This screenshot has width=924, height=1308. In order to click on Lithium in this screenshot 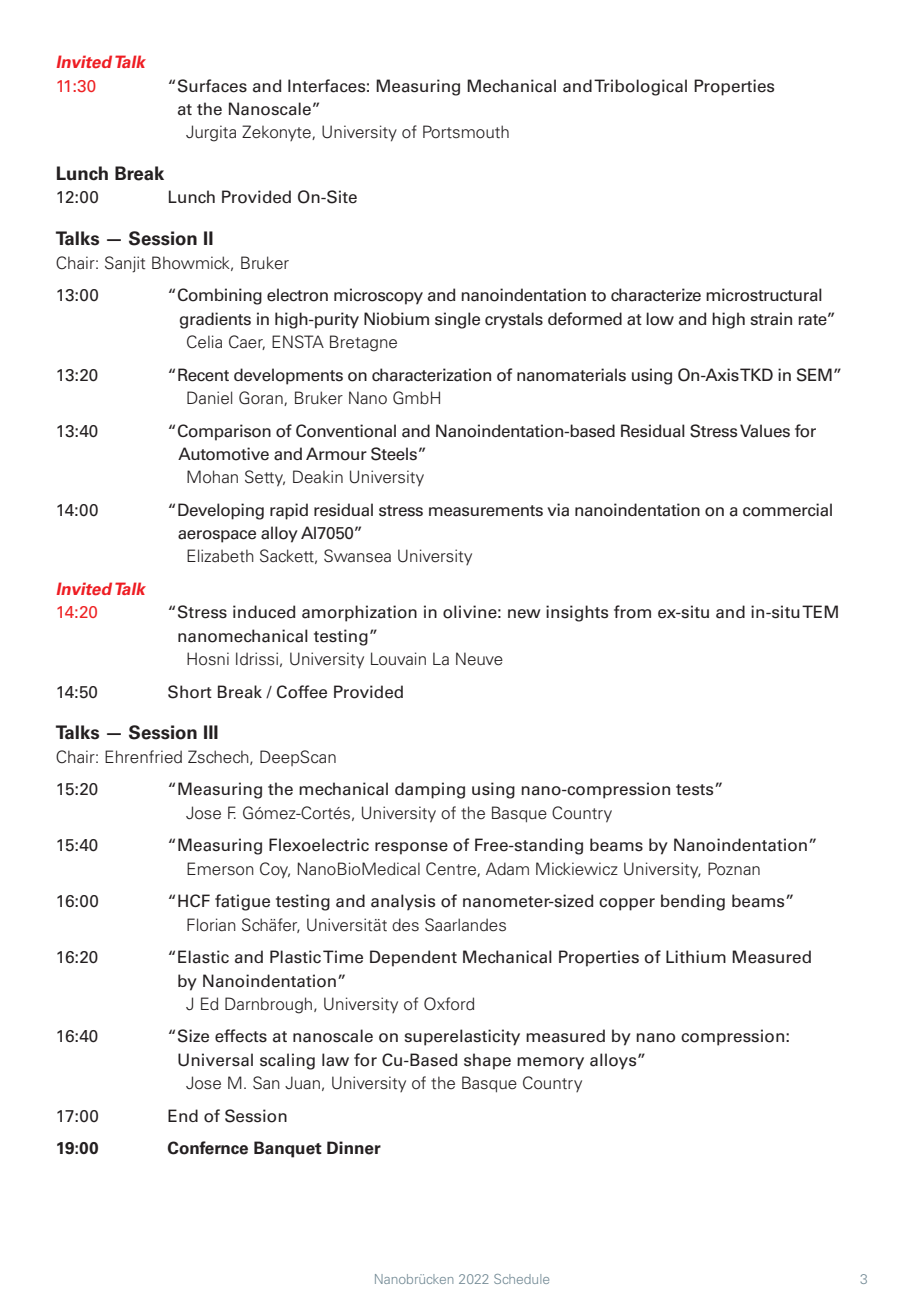, I will do `click(696, 956)`.
